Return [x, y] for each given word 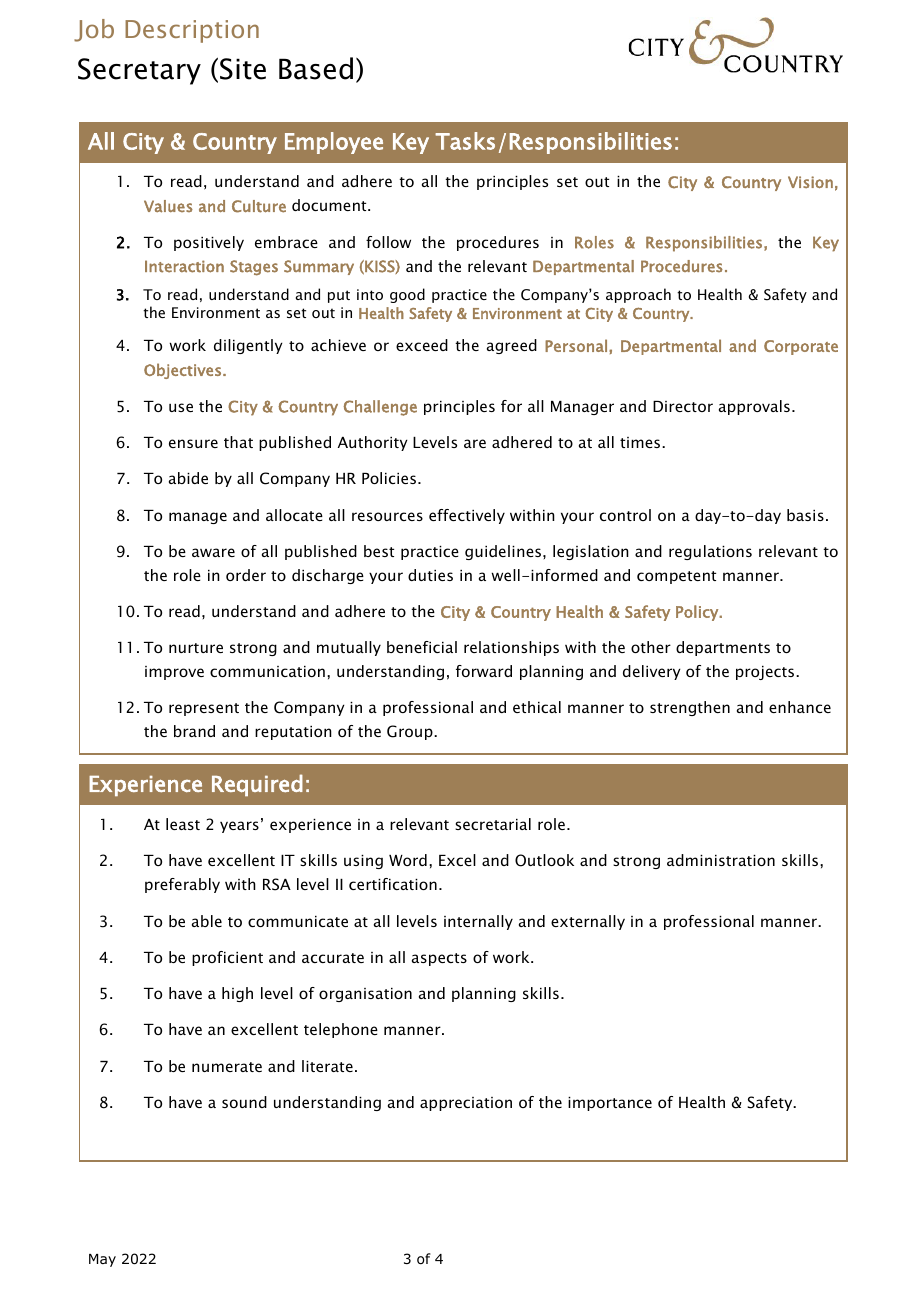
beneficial [422, 647]
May [102, 1260]
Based [316, 68]
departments [723, 648]
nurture [196, 648]
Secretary [139, 71]
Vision [810, 182]
